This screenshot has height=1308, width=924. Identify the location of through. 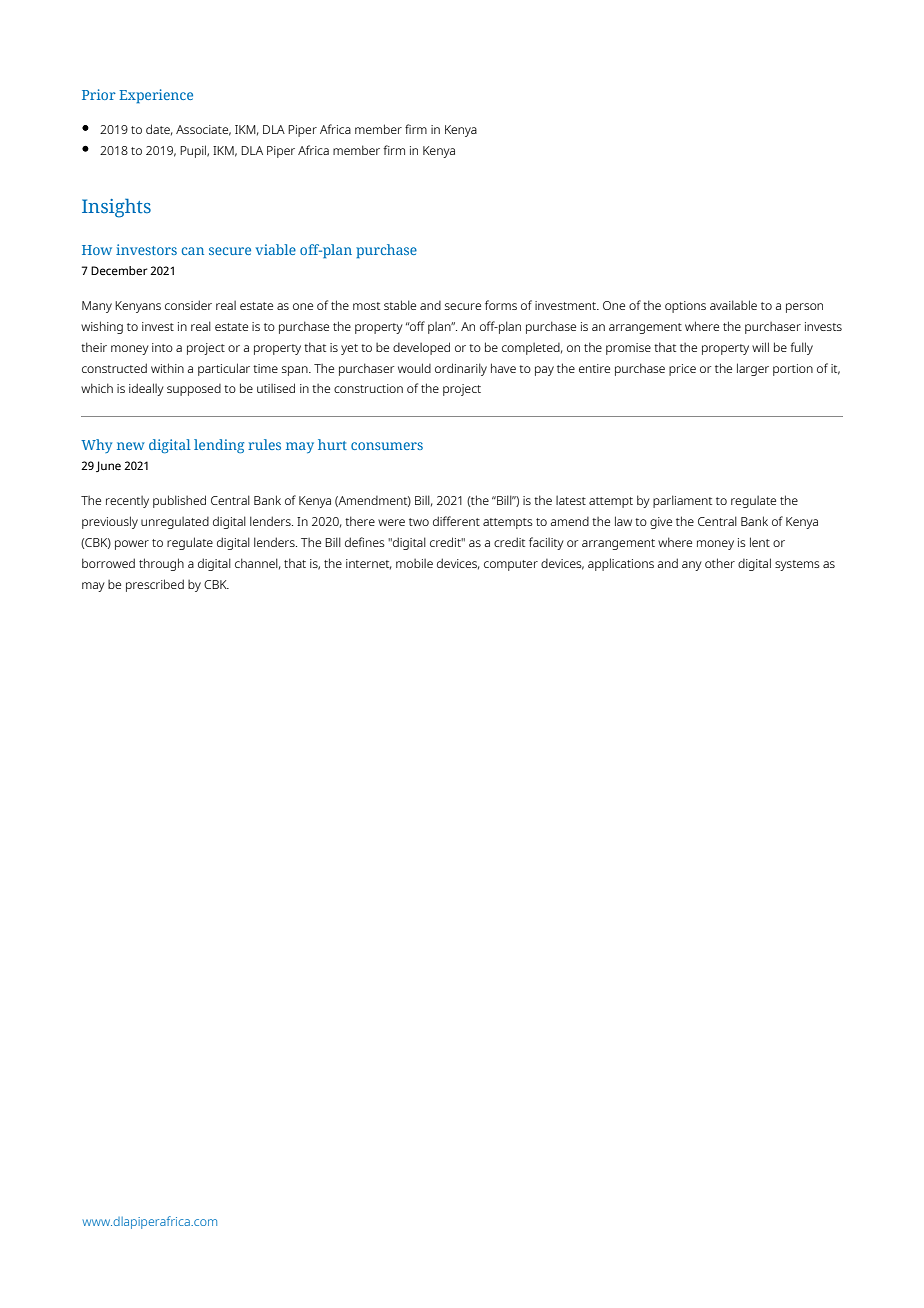
(161, 564).
